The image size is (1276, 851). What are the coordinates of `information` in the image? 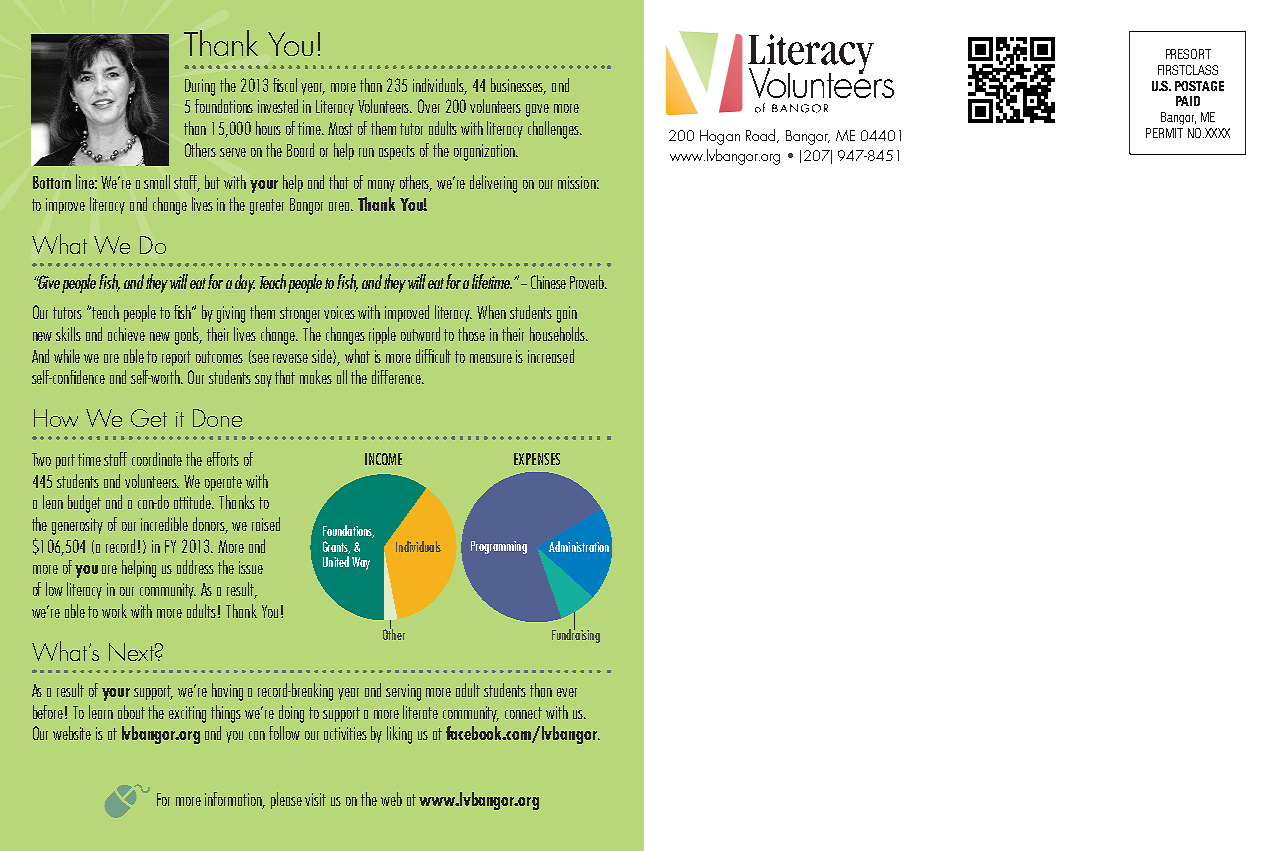 It's located at (235, 800).
